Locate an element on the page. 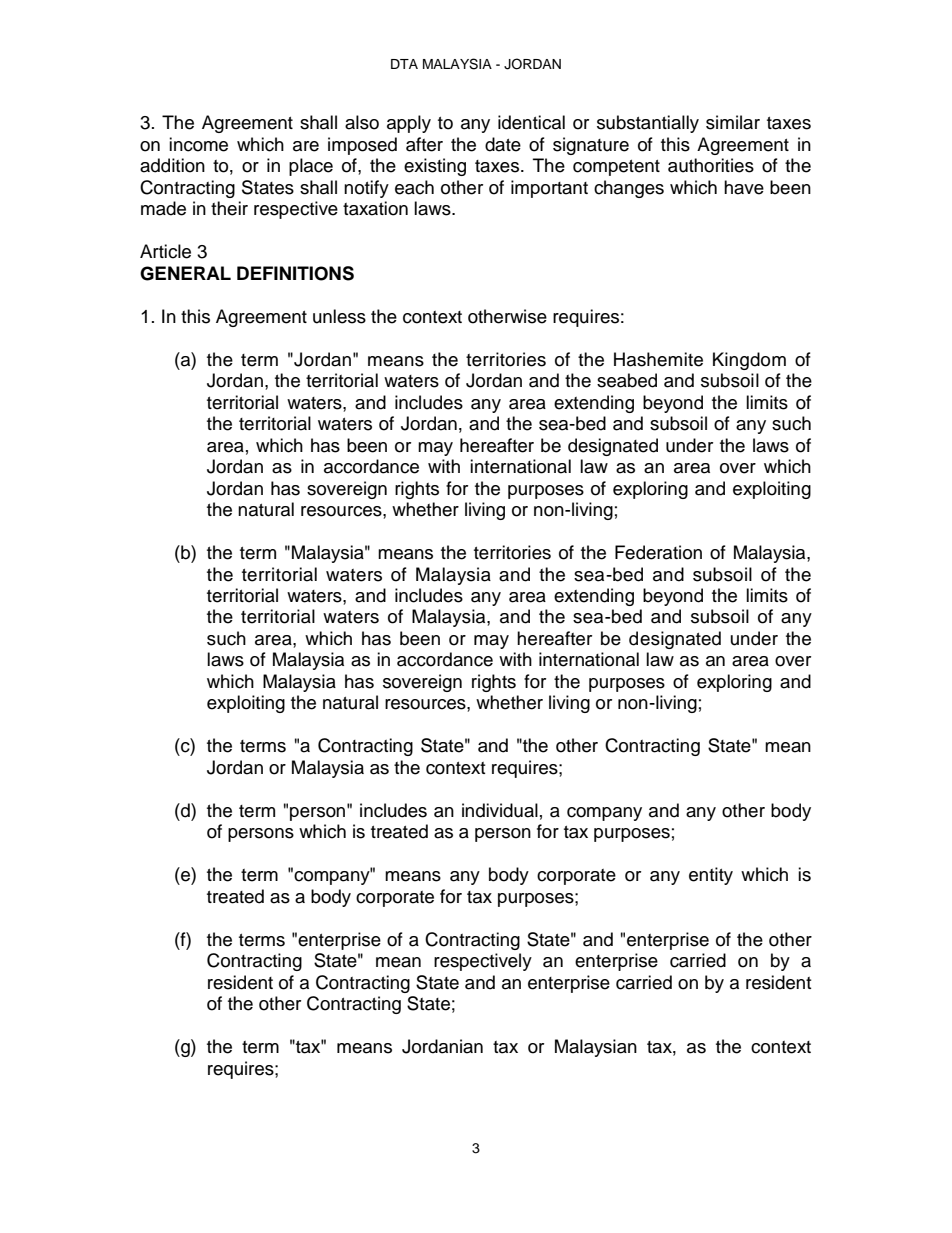 The width and height of the page is (952, 1233). individual is located at coordinates (500, 810).
